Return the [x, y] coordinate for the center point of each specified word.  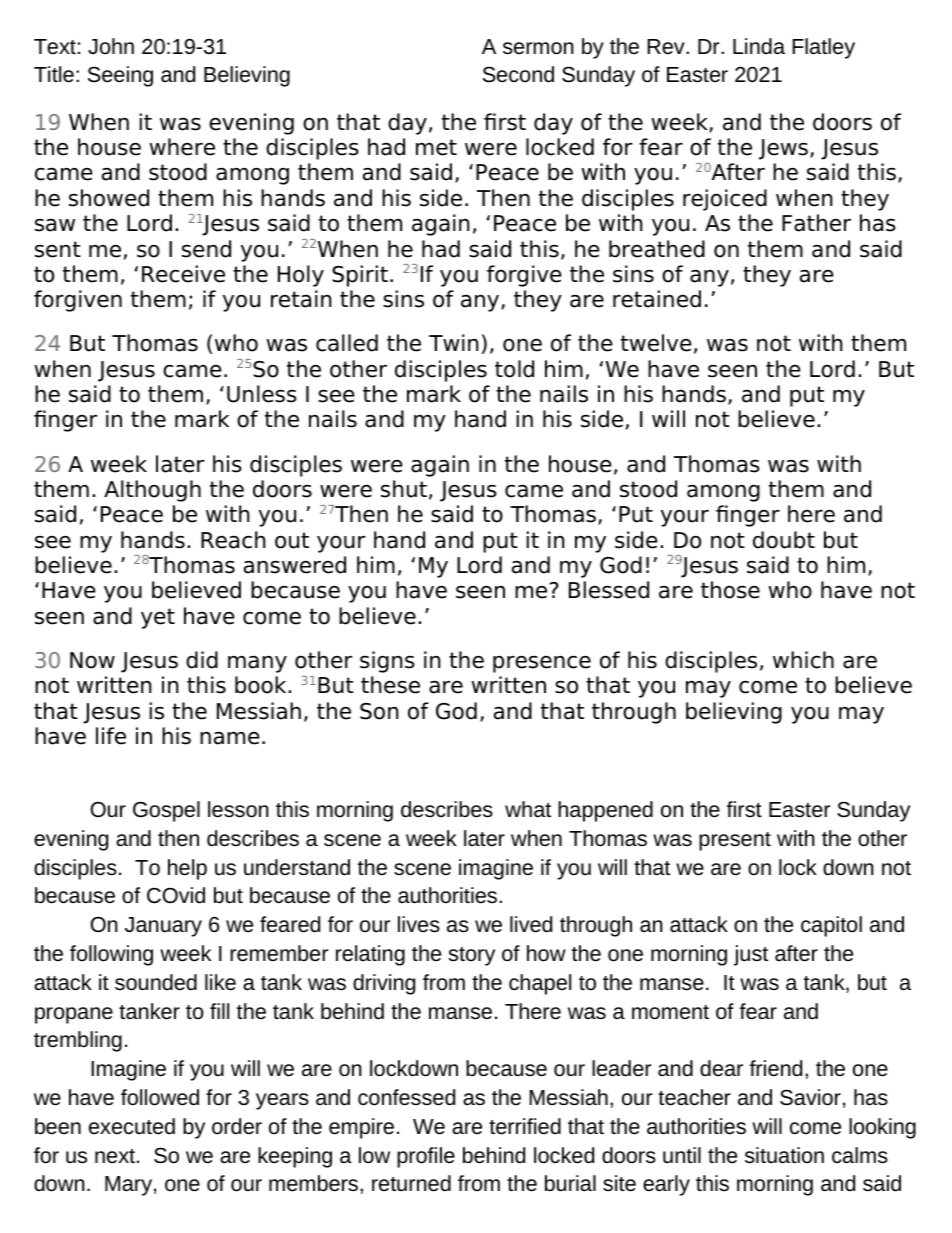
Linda [759, 46]
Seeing [120, 76]
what [528, 809]
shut [404, 489]
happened [605, 811]
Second [518, 74]
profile [426, 1157]
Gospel [166, 811]
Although [152, 491]
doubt [784, 540]
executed [132, 1126]
